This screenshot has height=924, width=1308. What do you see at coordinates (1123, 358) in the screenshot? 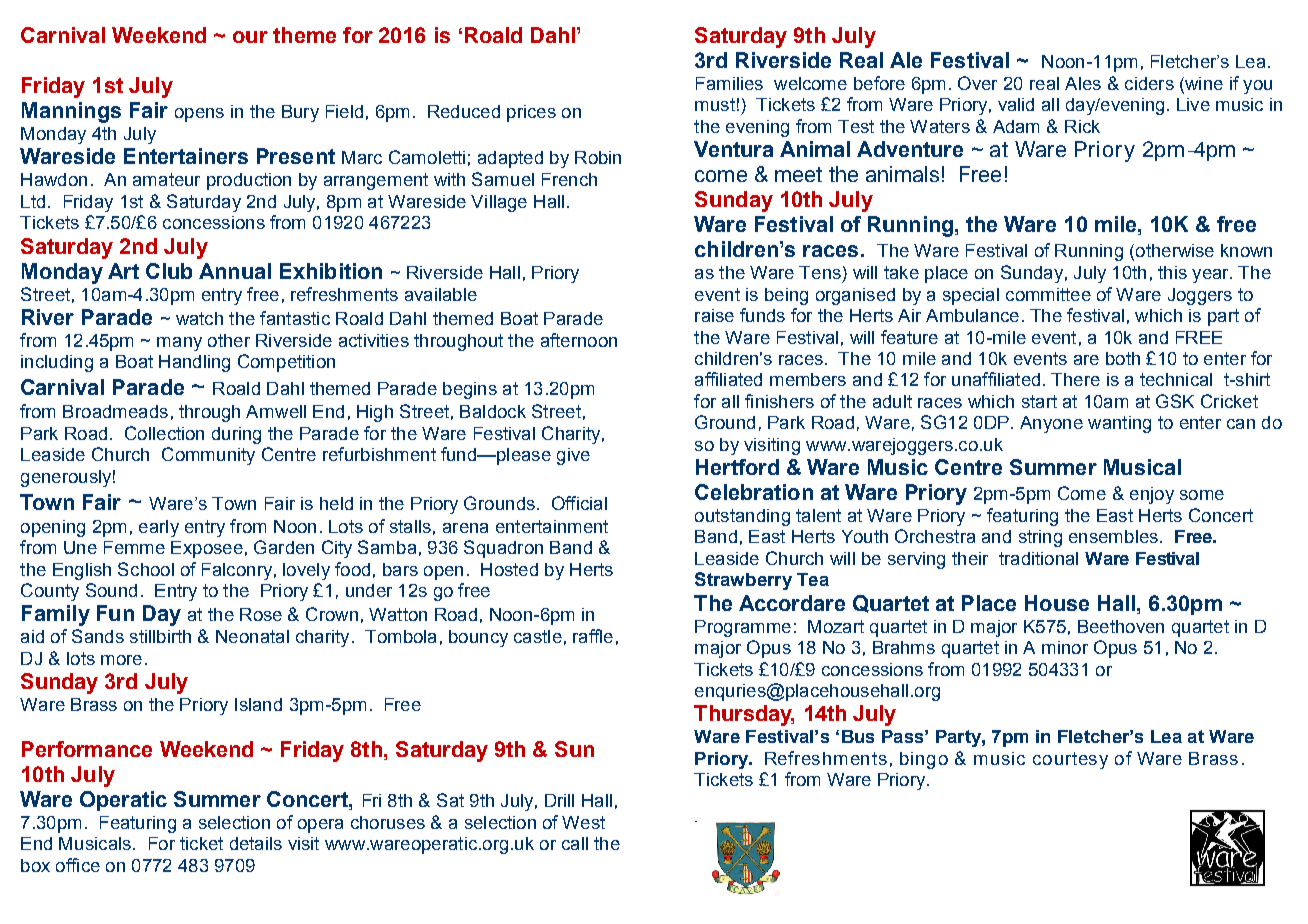
I see `both` at bounding box center [1123, 358].
